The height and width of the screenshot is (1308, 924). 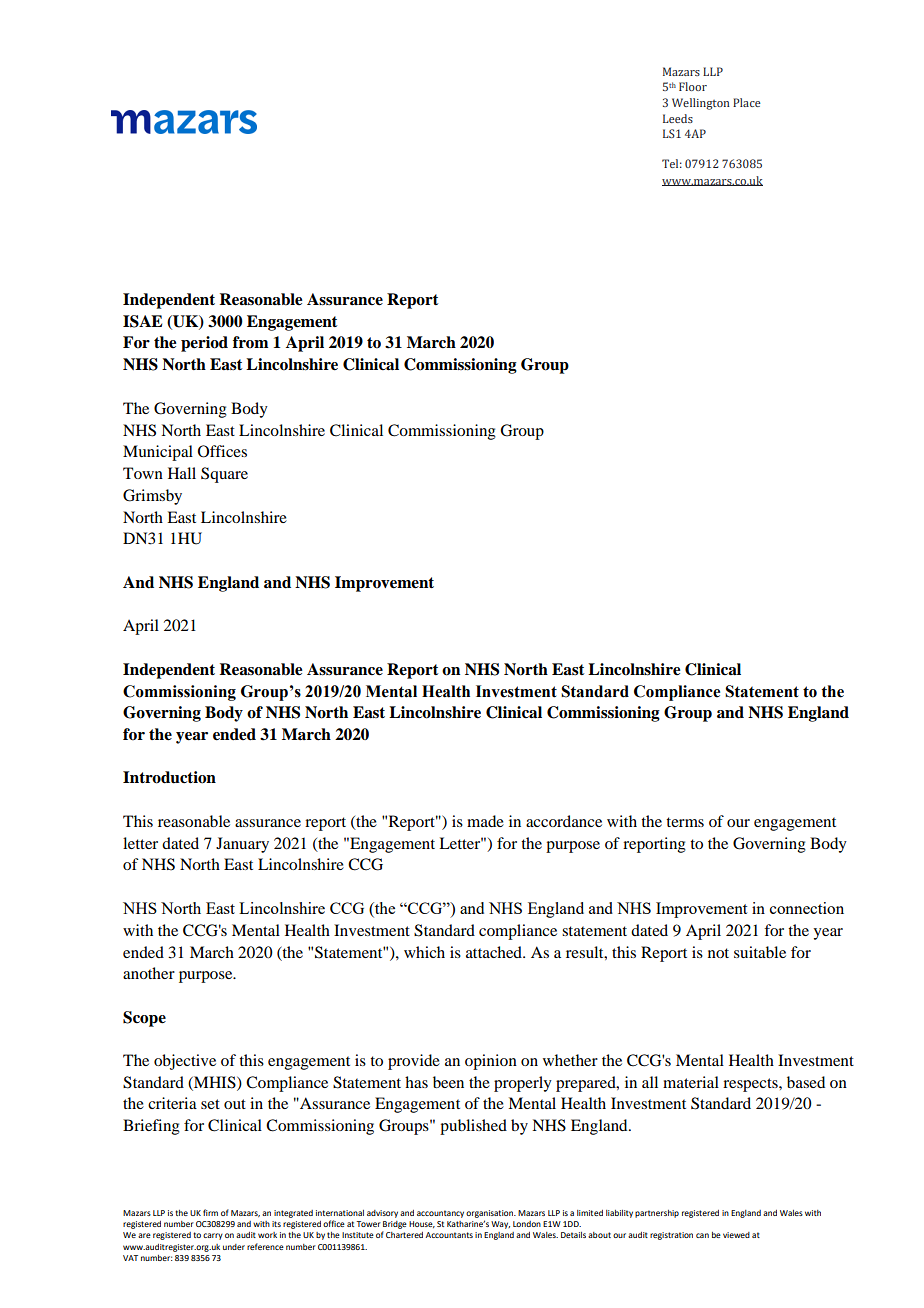 What do you see at coordinates (242, 845) in the screenshot?
I see `January` at bounding box center [242, 845].
